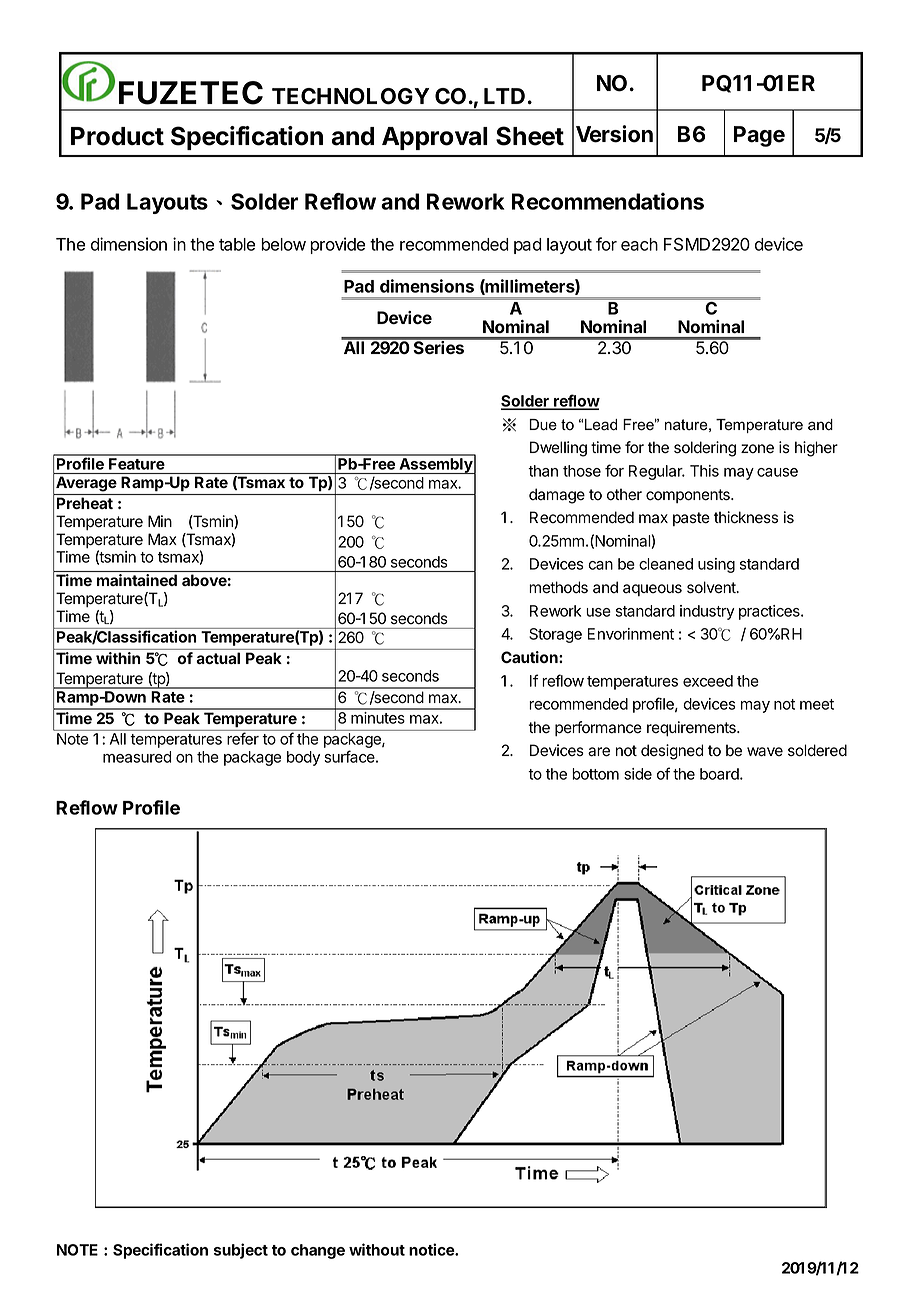 The height and width of the page is (1308, 924). I want to click on Product, so click(117, 136).
